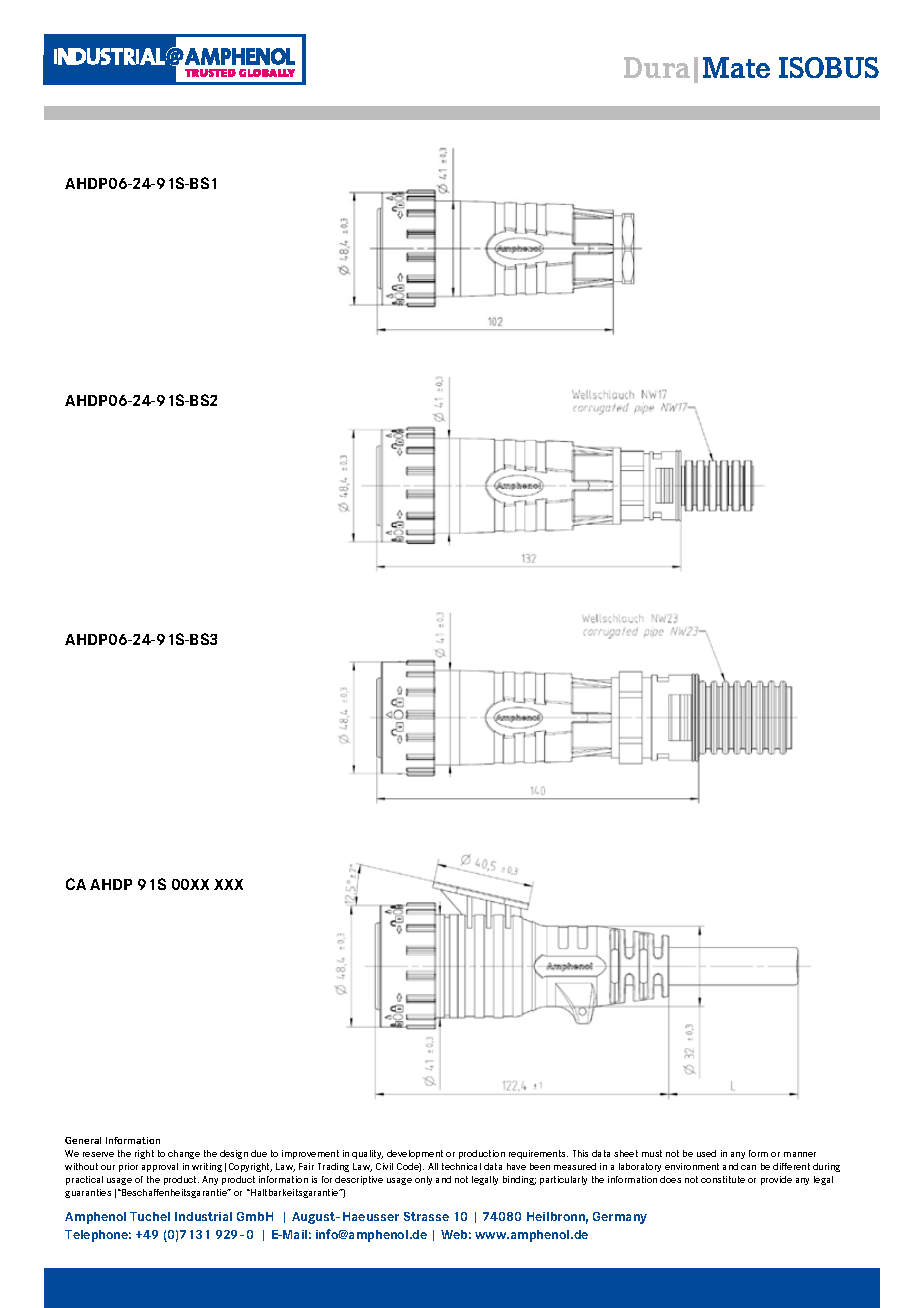  Describe the element at coordinates (203, 1216) in the image. I see `Industrial` at that location.
